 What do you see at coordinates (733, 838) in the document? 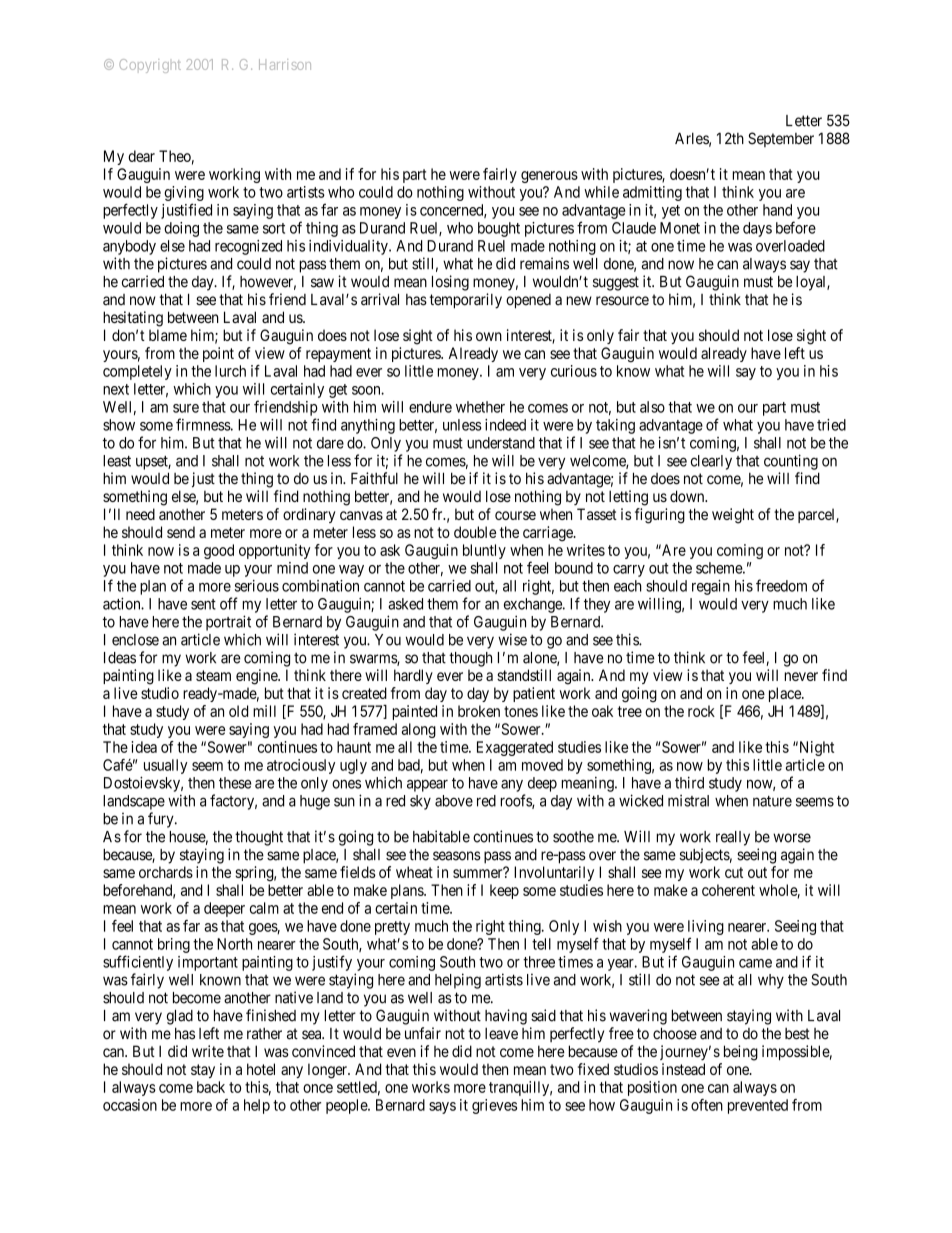
I see `really` at bounding box center [733, 838].
